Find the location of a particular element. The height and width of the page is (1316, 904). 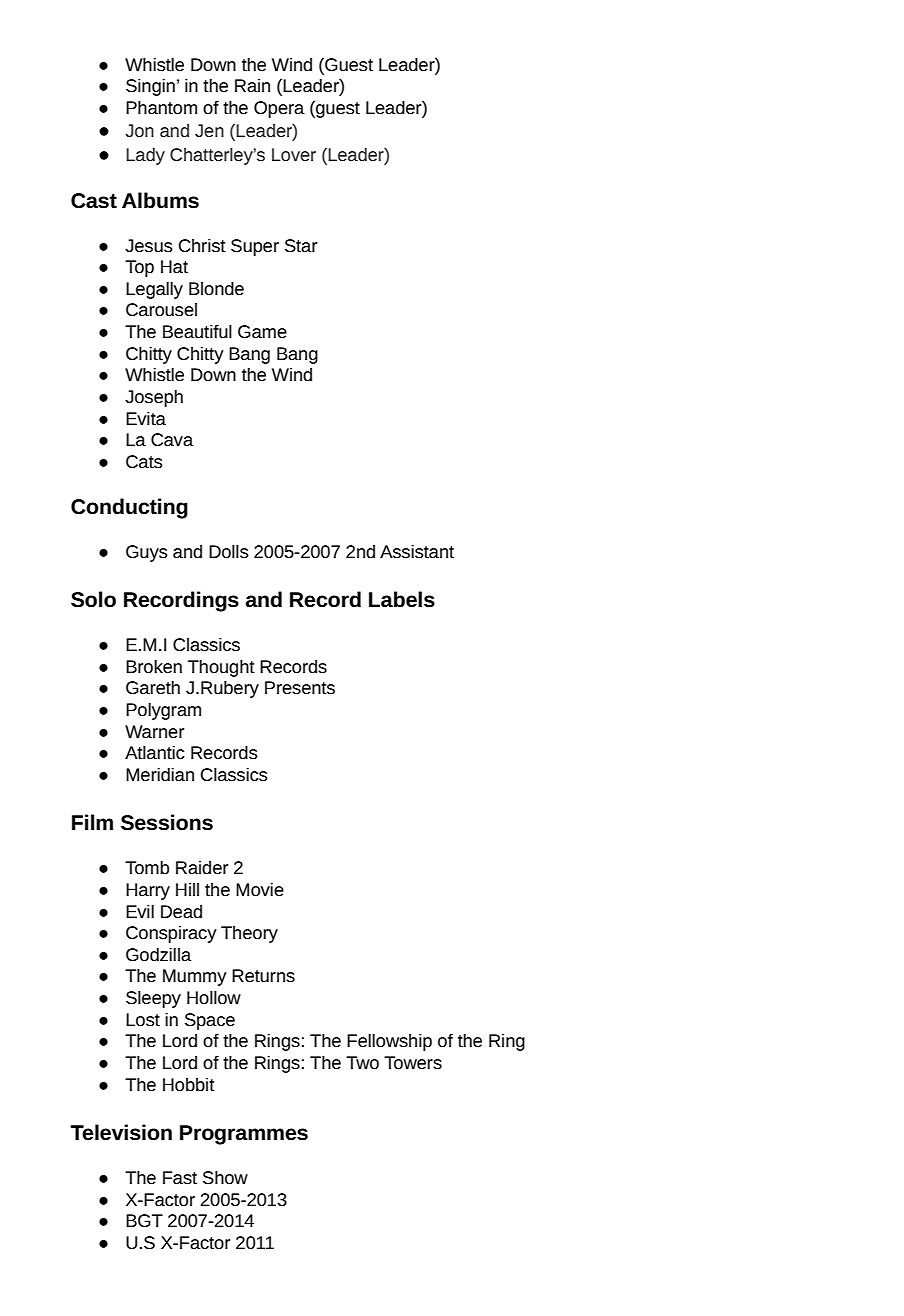

Joseph is located at coordinates (154, 398).
